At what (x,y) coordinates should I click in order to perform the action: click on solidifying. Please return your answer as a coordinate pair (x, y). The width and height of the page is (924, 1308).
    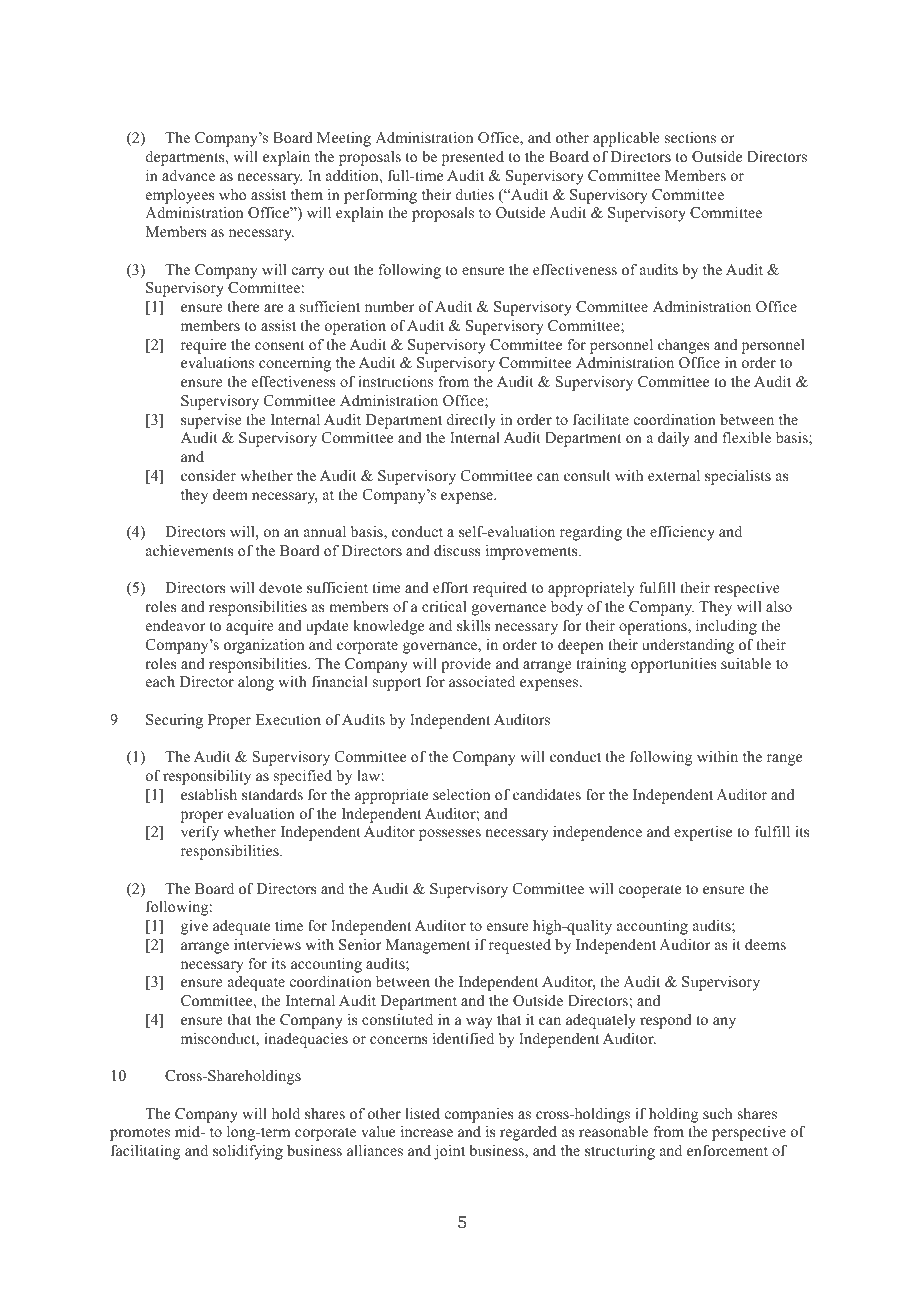
    Looking at the image, I should click on (248, 1152).
